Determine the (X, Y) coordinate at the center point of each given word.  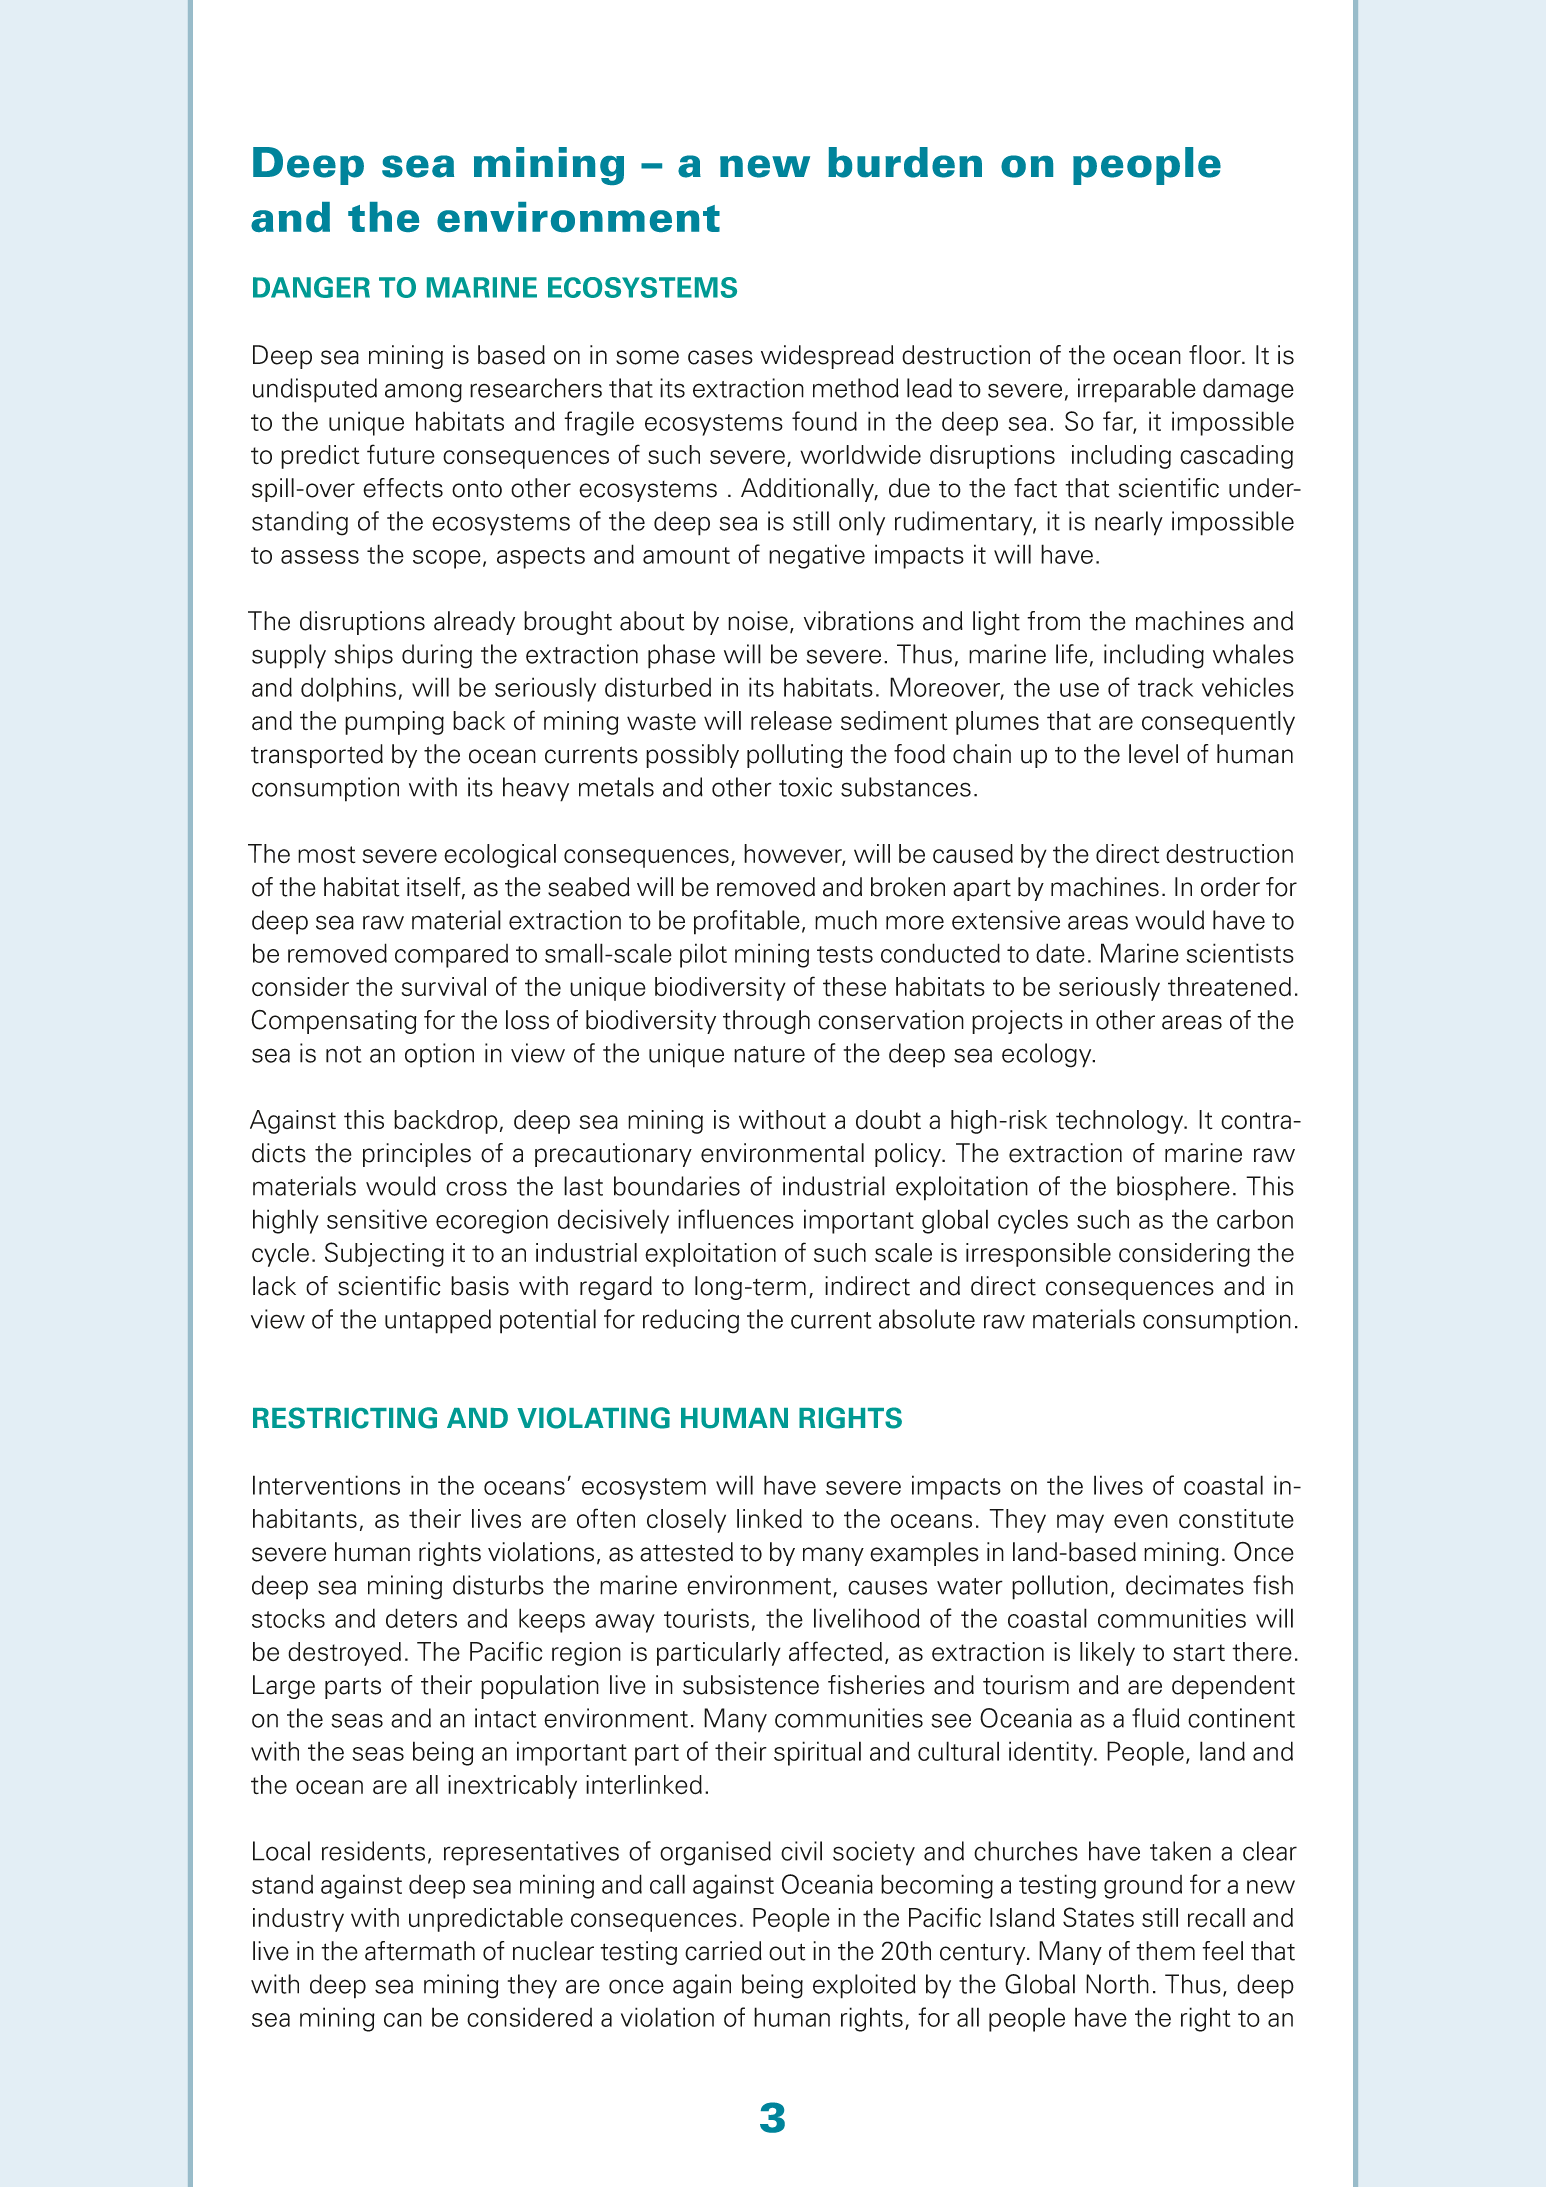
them (1165, 1951)
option (439, 1055)
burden (905, 162)
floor (1216, 355)
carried (723, 1951)
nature (769, 1054)
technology (1121, 1122)
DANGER (311, 287)
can (403, 2020)
